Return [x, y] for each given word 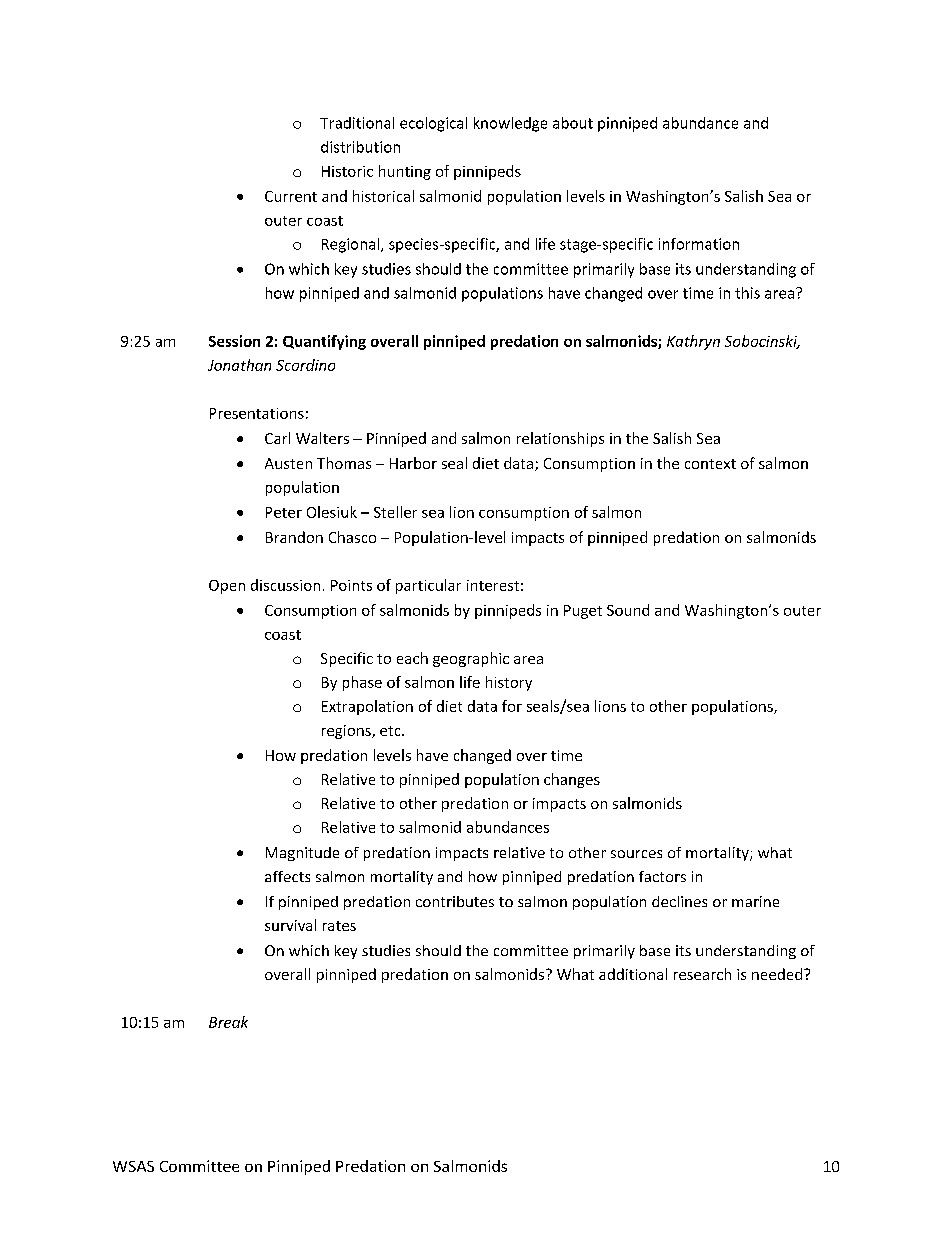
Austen [288, 463]
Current [291, 196]
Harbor [413, 463]
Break [228, 1022]
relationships [560, 439]
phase [362, 683]
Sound [628, 610]
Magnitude [302, 854]
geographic [471, 659]
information [699, 244]
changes [572, 780]
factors [662, 876]
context [710, 464]
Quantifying [324, 342]
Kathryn [693, 342]
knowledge [510, 124]
